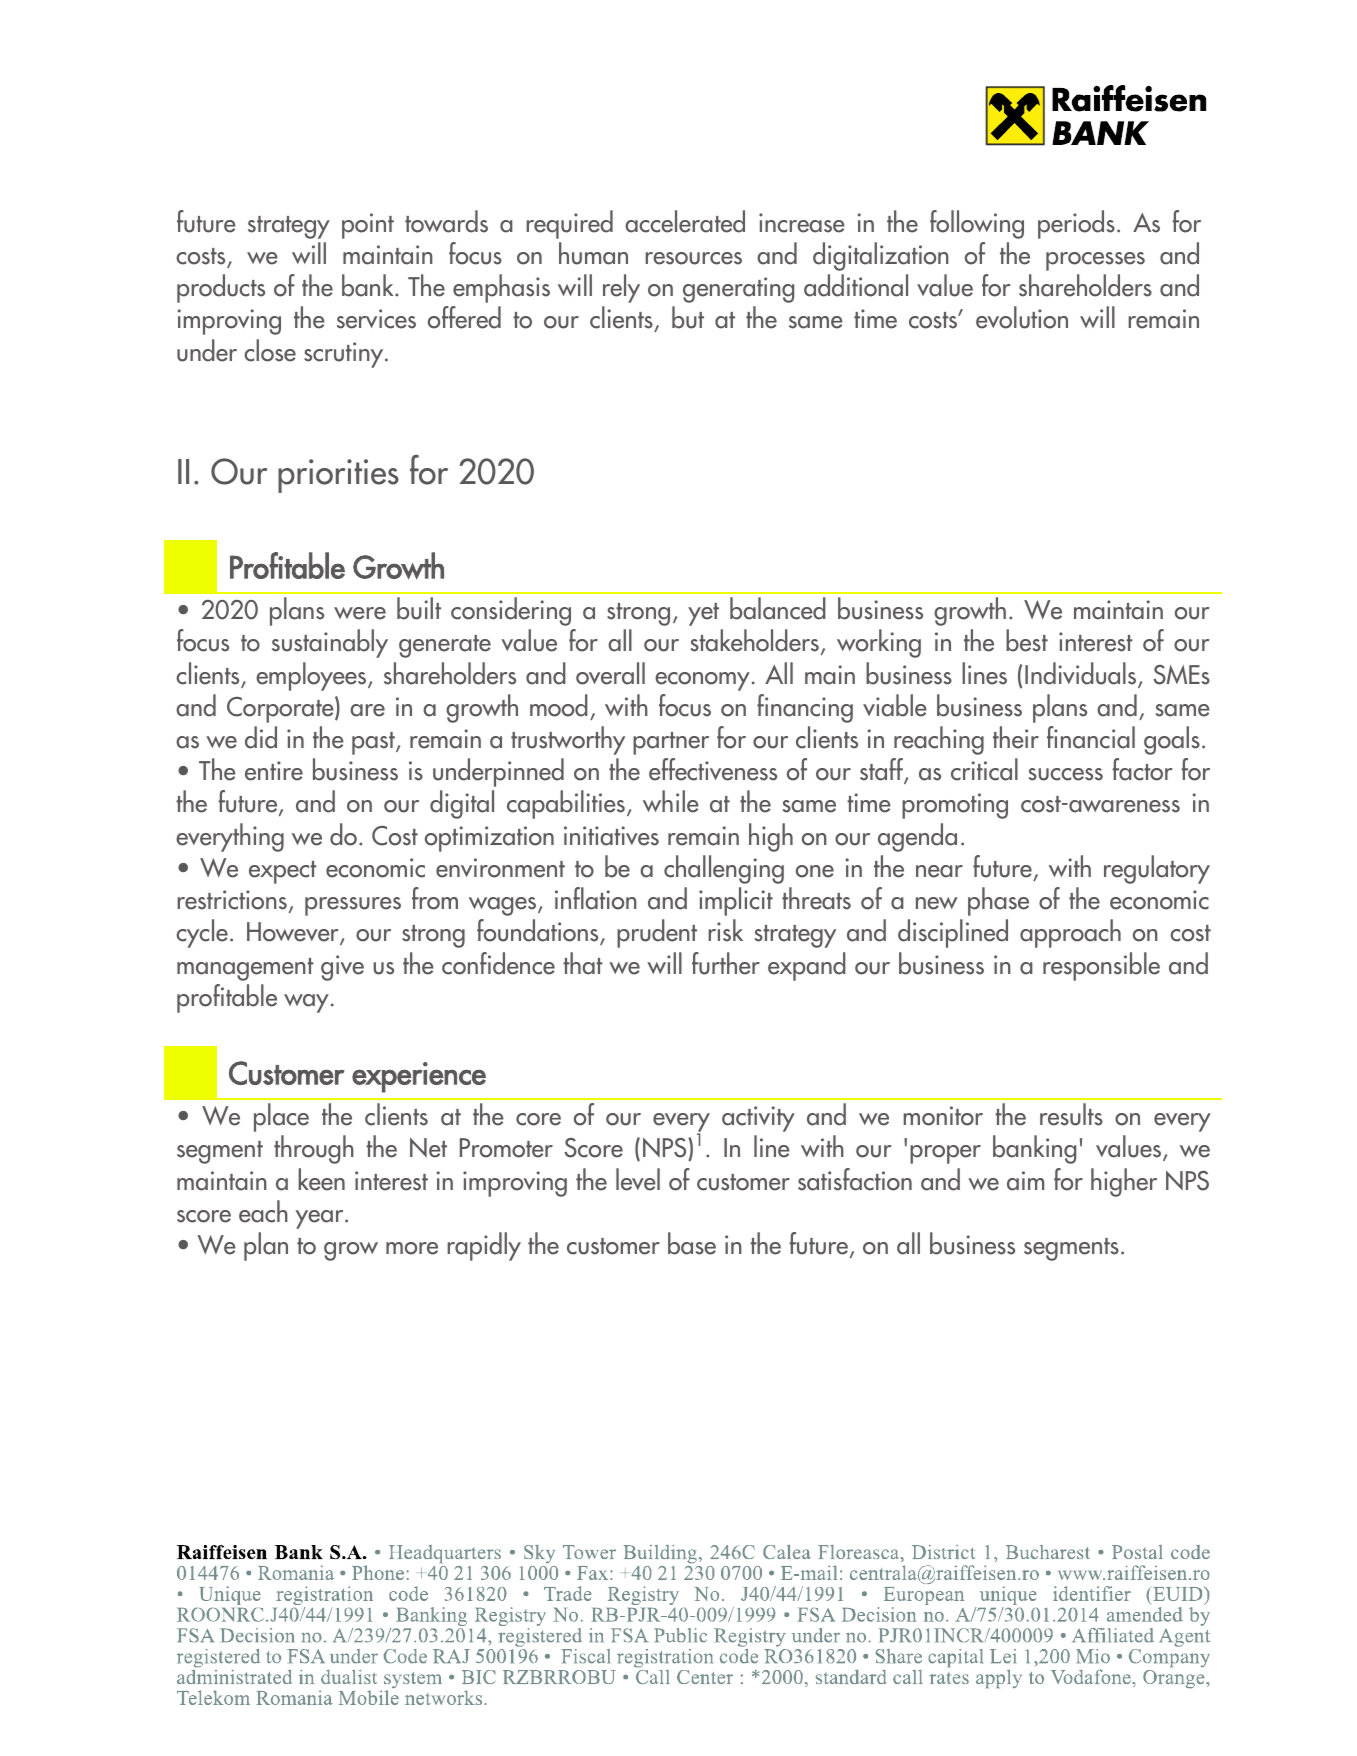  What do you see at coordinates (368, 226) in the screenshot?
I see `point` at bounding box center [368, 226].
